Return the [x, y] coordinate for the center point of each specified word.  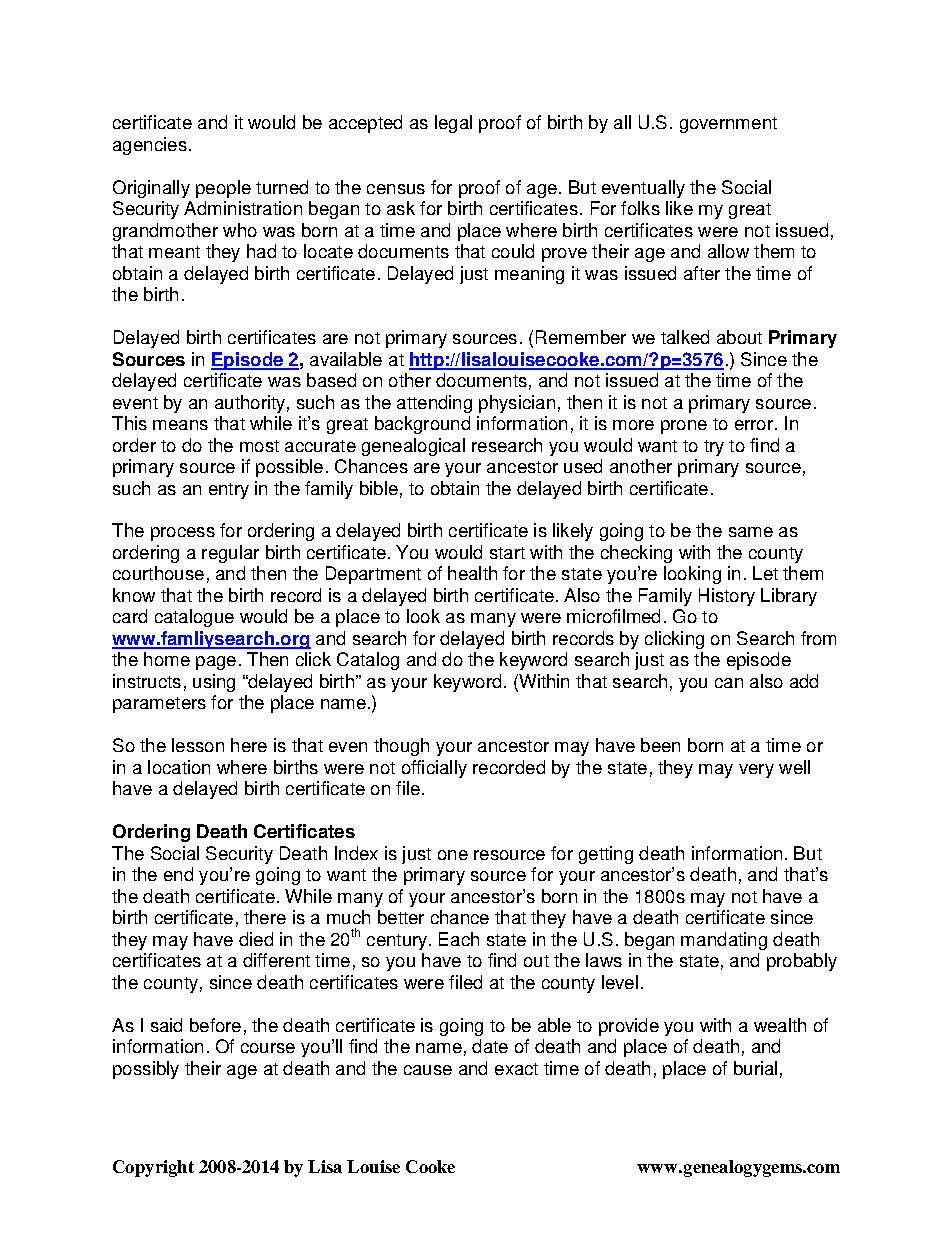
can [729, 683]
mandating [724, 941]
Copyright [153, 1168]
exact [516, 1069]
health [472, 573]
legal [453, 124]
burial [755, 1068]
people [223, 189]
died [256, 939]
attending [434, 404]
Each [459, 939]
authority [250, 404]
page [216, 663]
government [728, 125]
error [754, 425]
